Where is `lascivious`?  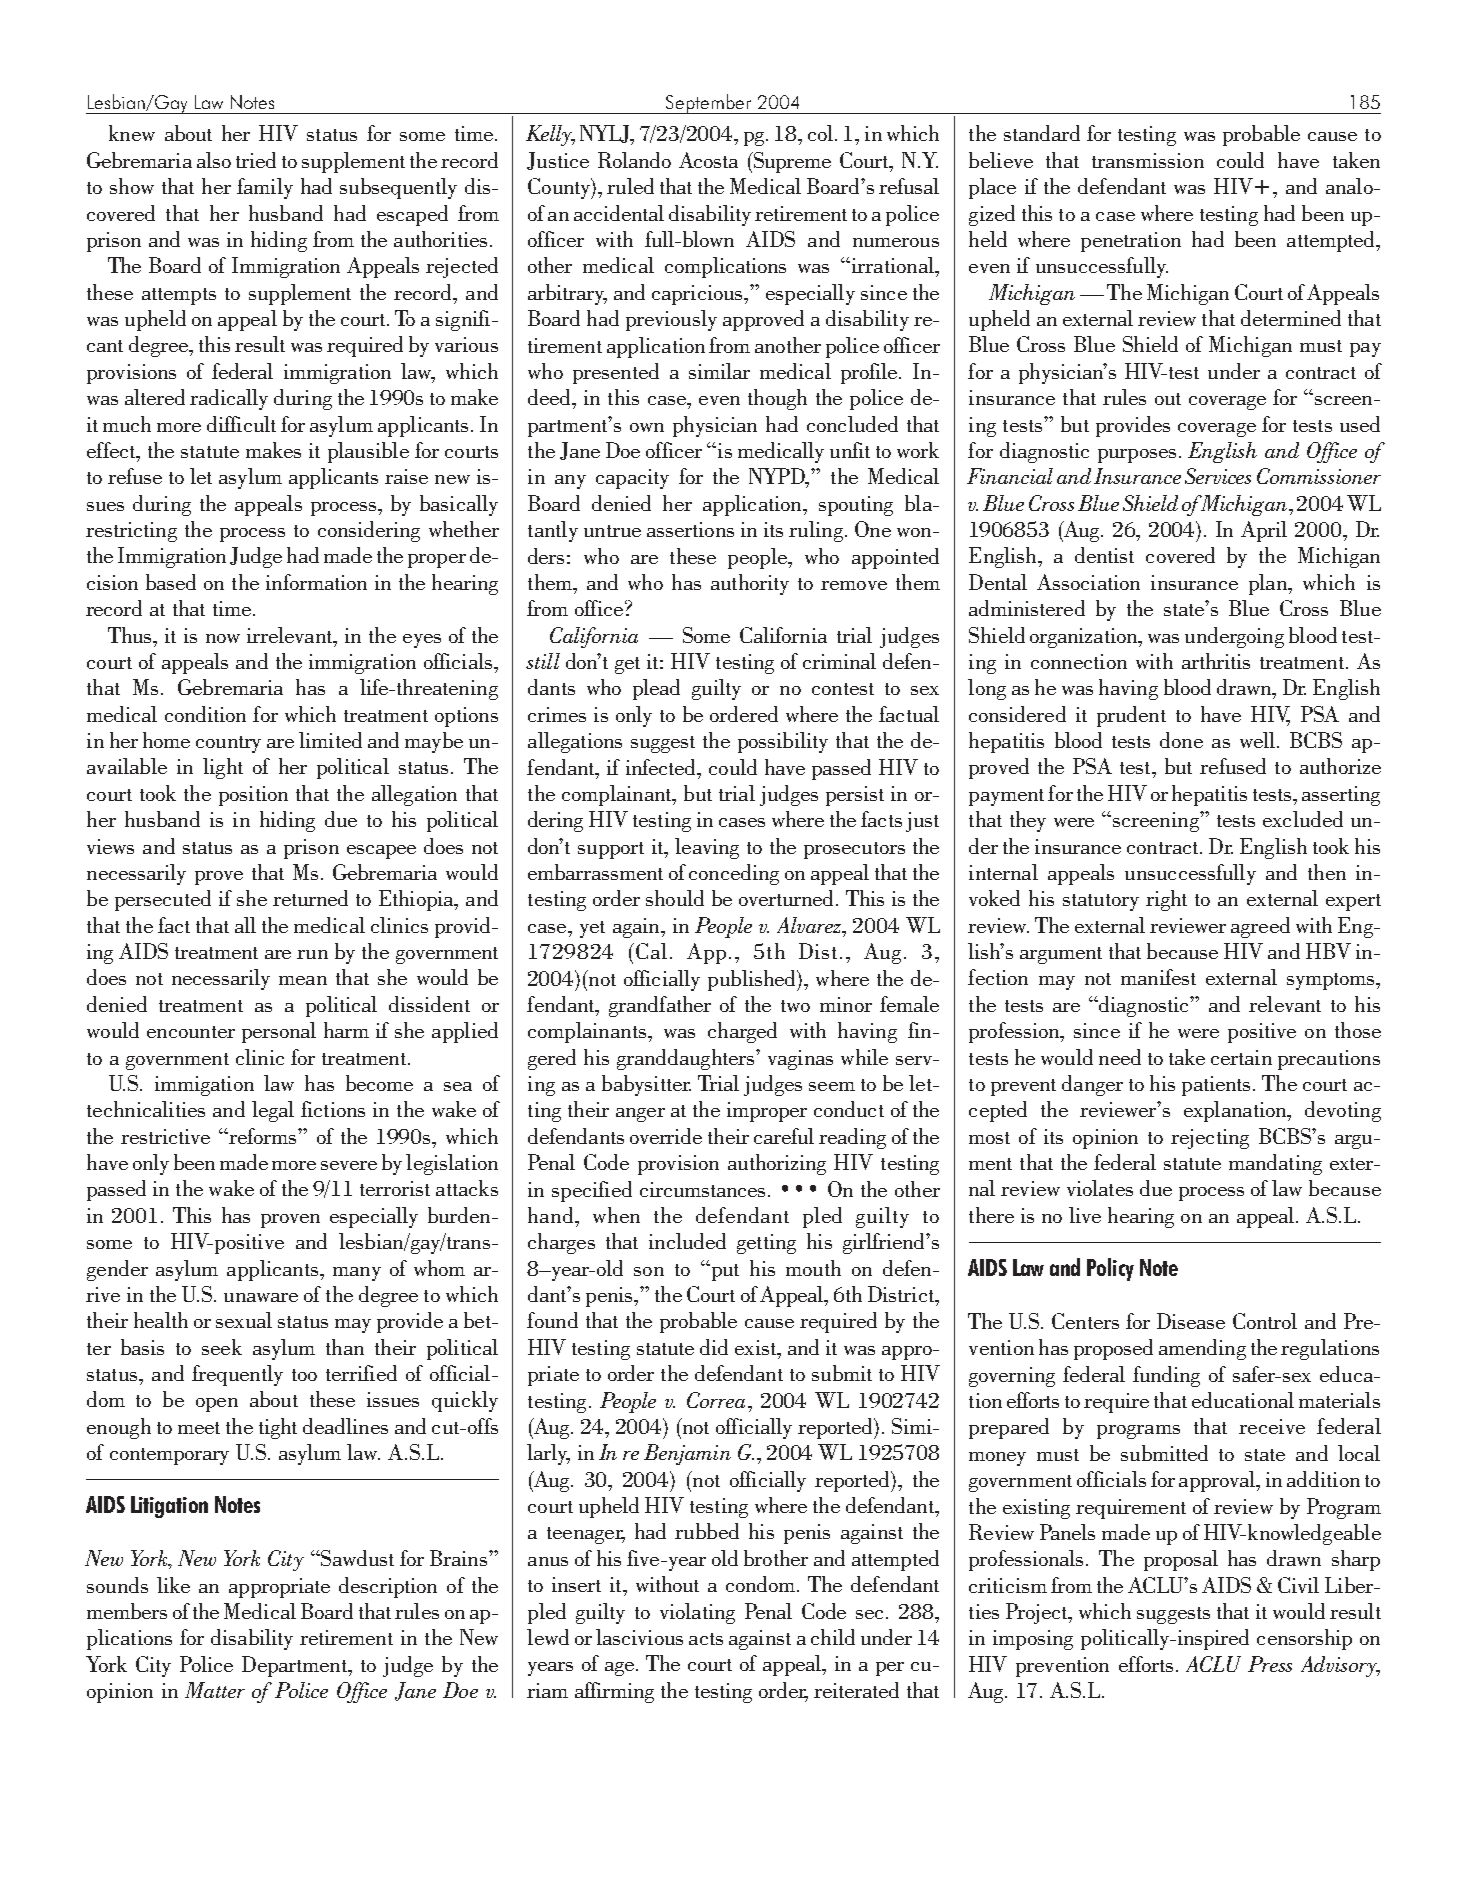 lascivious is located at coordinates (639, 1637).
